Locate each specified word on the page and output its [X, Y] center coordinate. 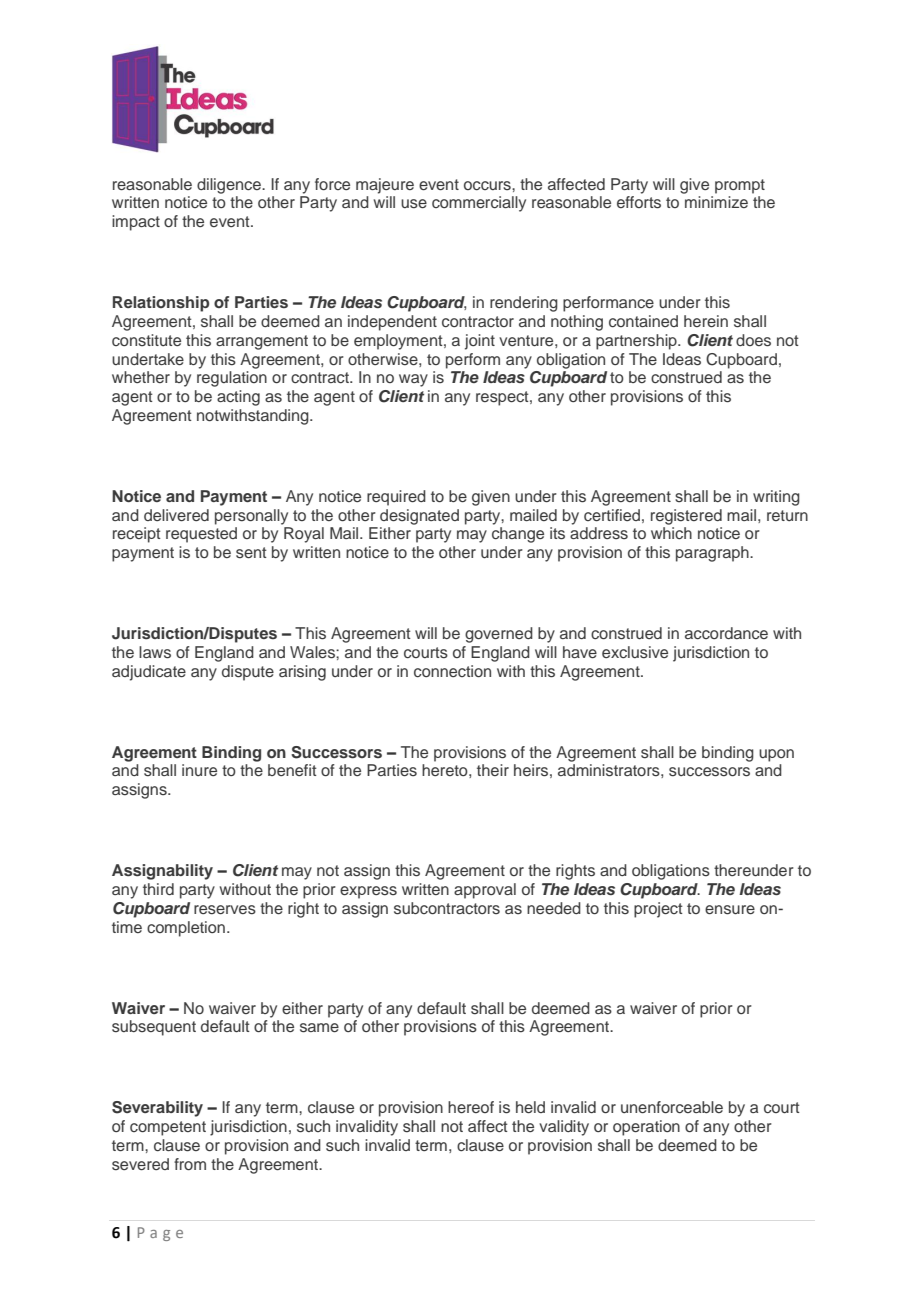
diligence [230, 186]
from [190, 1164]
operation [646, 1128]
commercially [479, 204]
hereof [471, 1107]
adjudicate [149, 673]
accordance [726, 633]
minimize [716, 202]
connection [452, 671]
